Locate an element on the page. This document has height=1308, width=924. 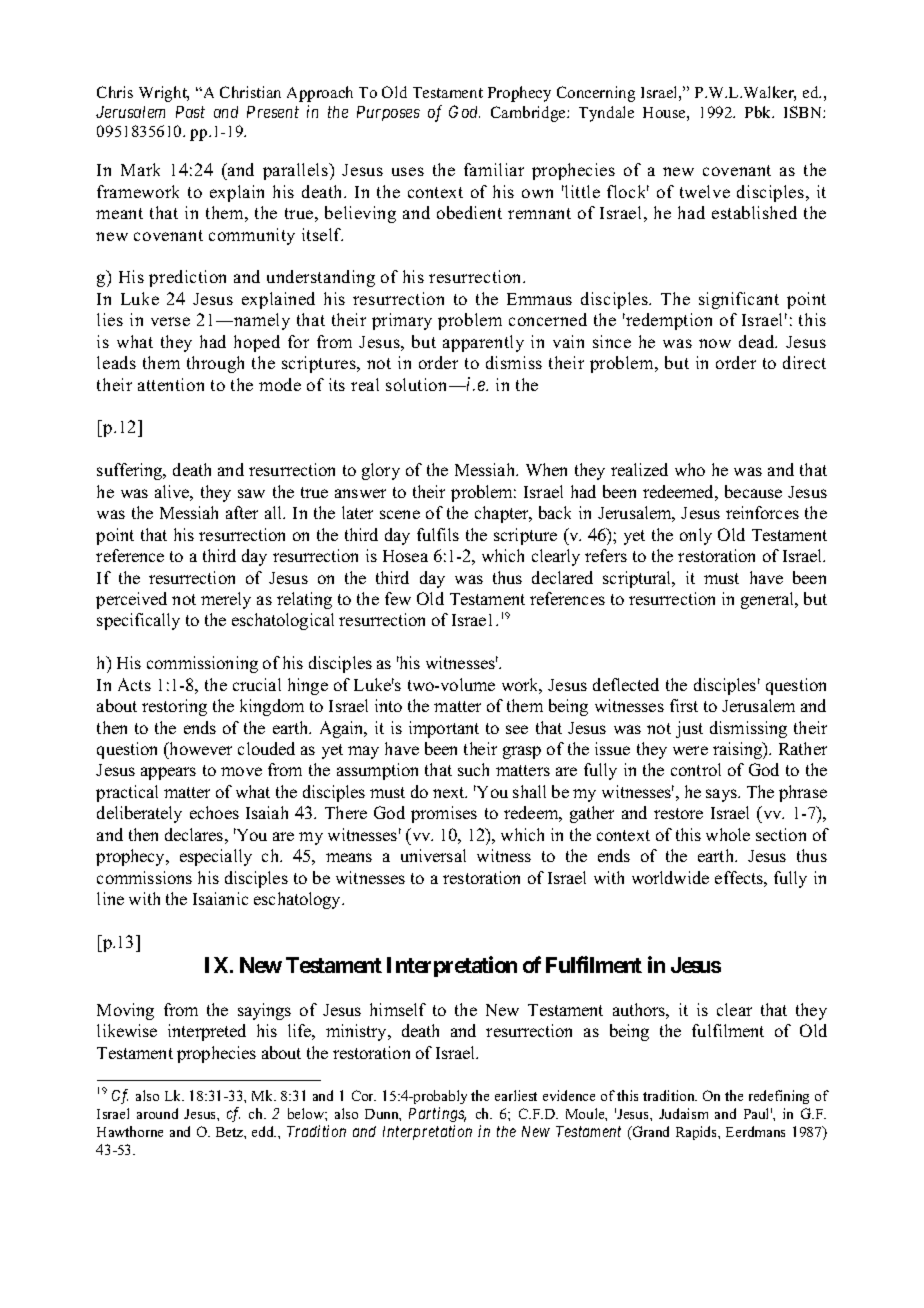
around is located at coordinates (157, 1113).
